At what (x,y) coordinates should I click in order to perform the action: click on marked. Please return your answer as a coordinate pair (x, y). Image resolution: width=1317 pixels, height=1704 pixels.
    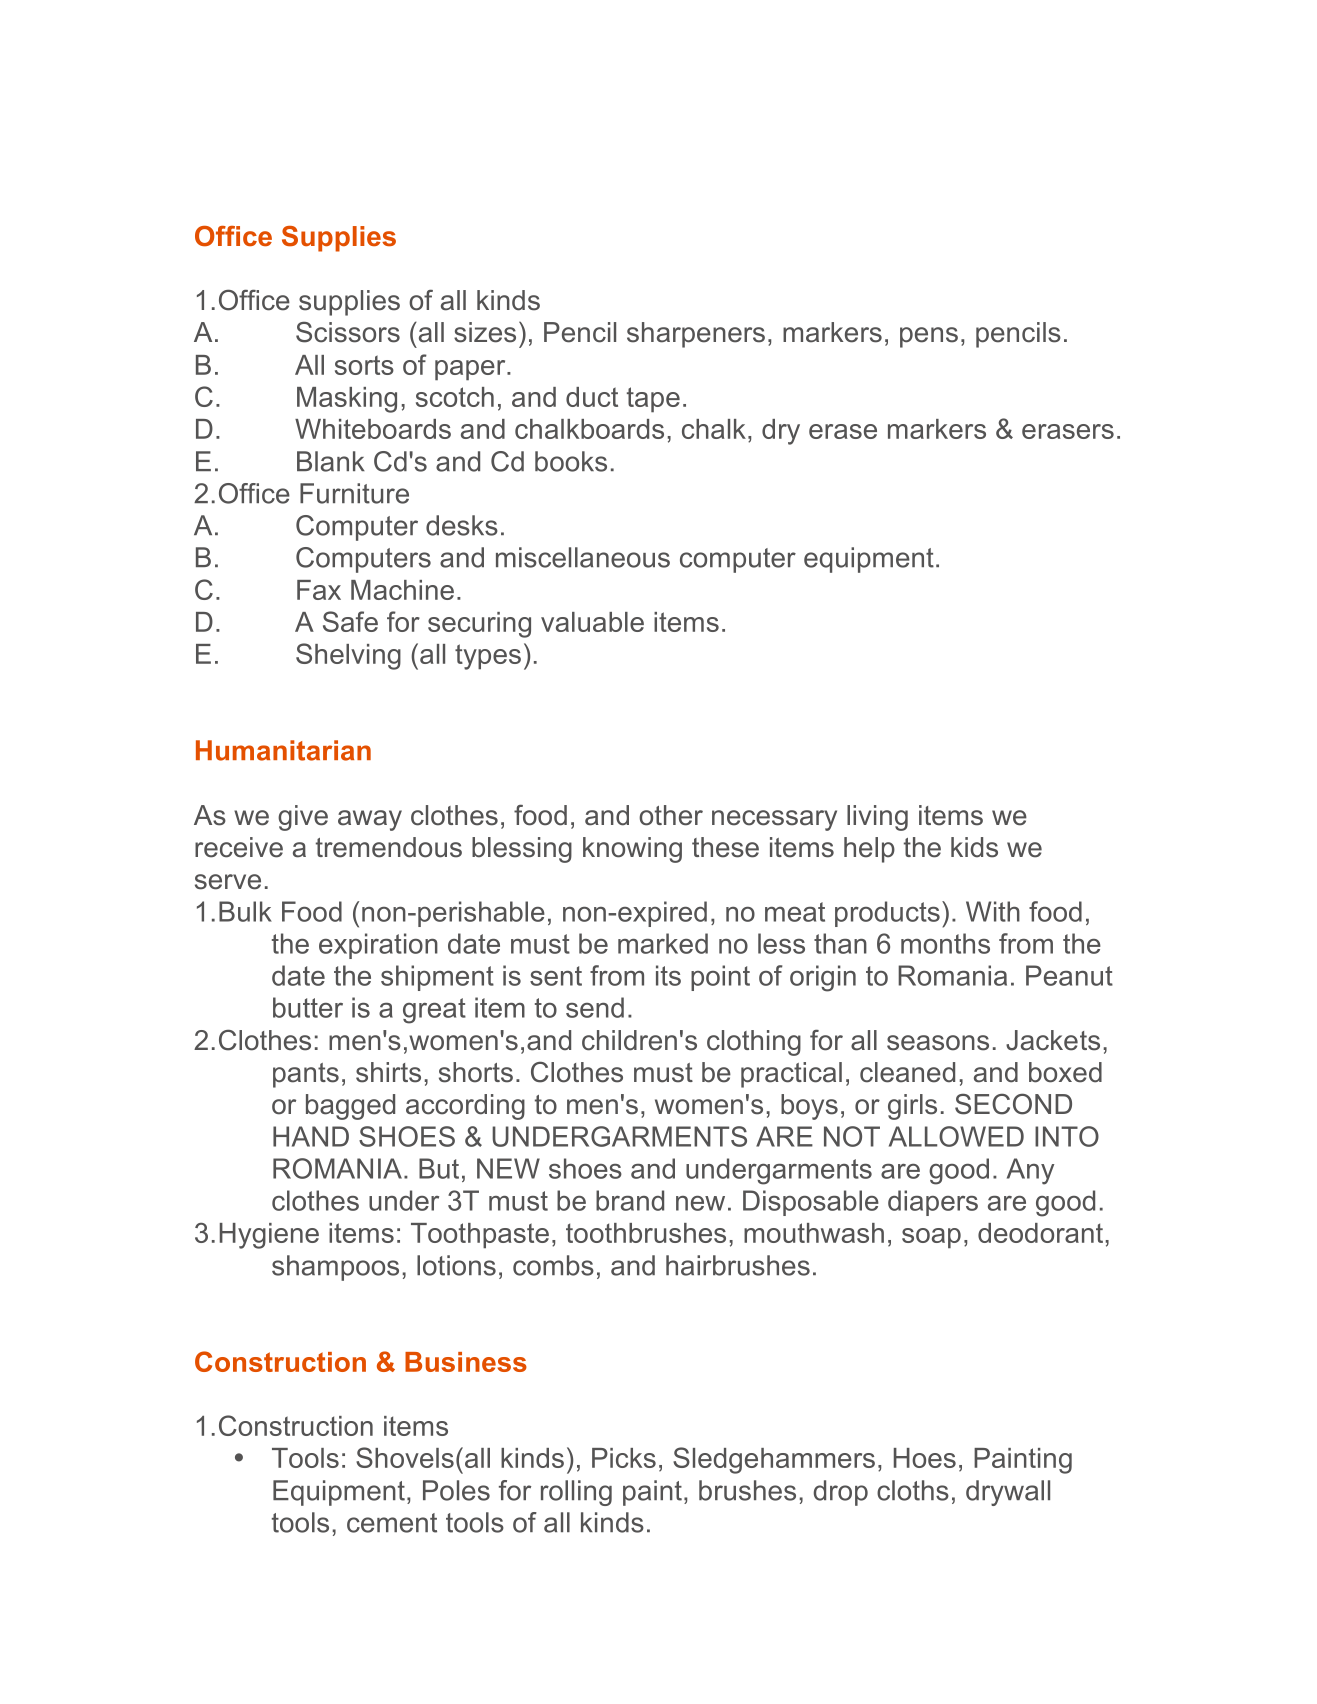
    Looking at the image, I should click on (663, 943).
